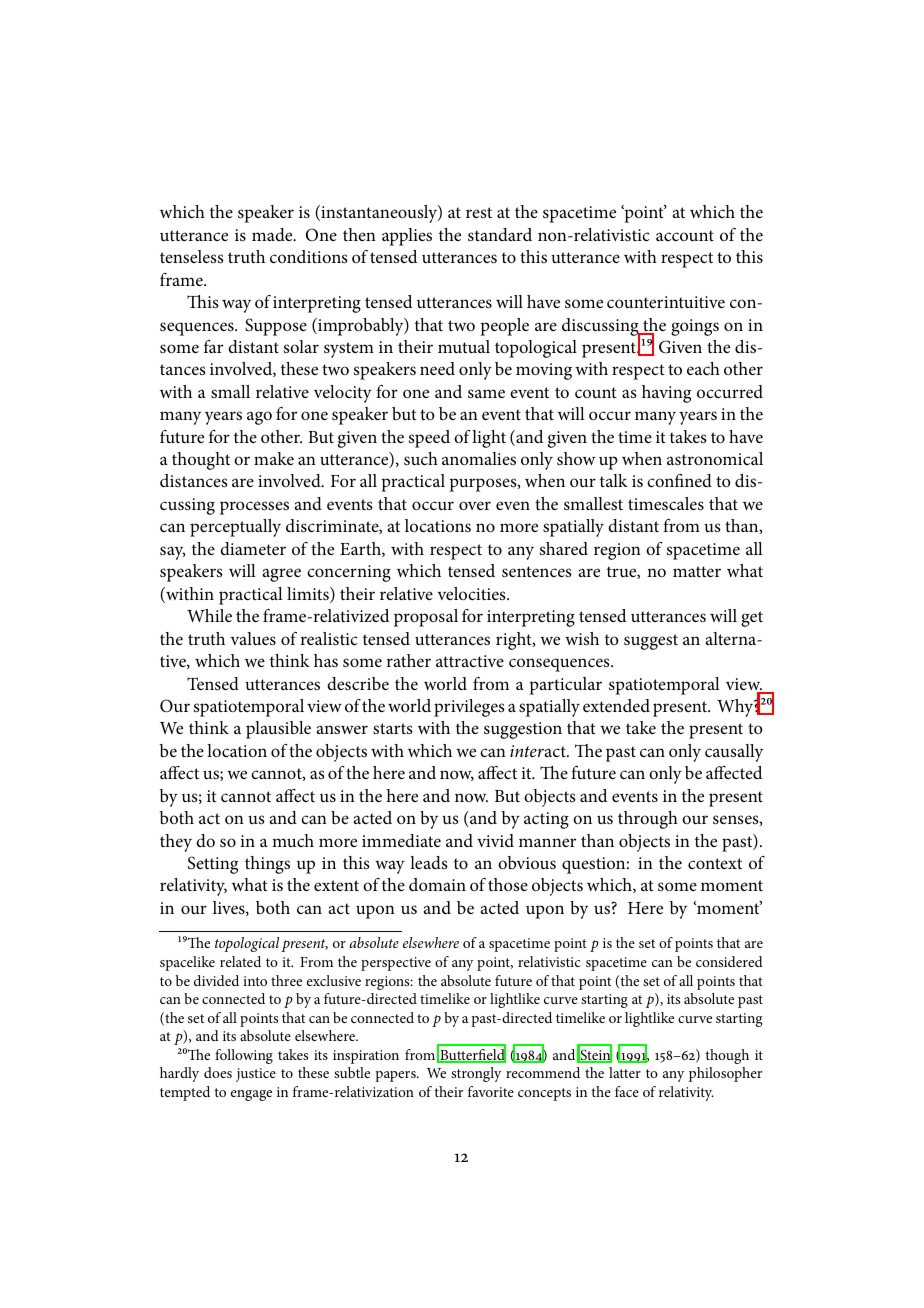 The height and width of the screenshot is (1308, 924). I want to click on domain, so click(437, 884).
